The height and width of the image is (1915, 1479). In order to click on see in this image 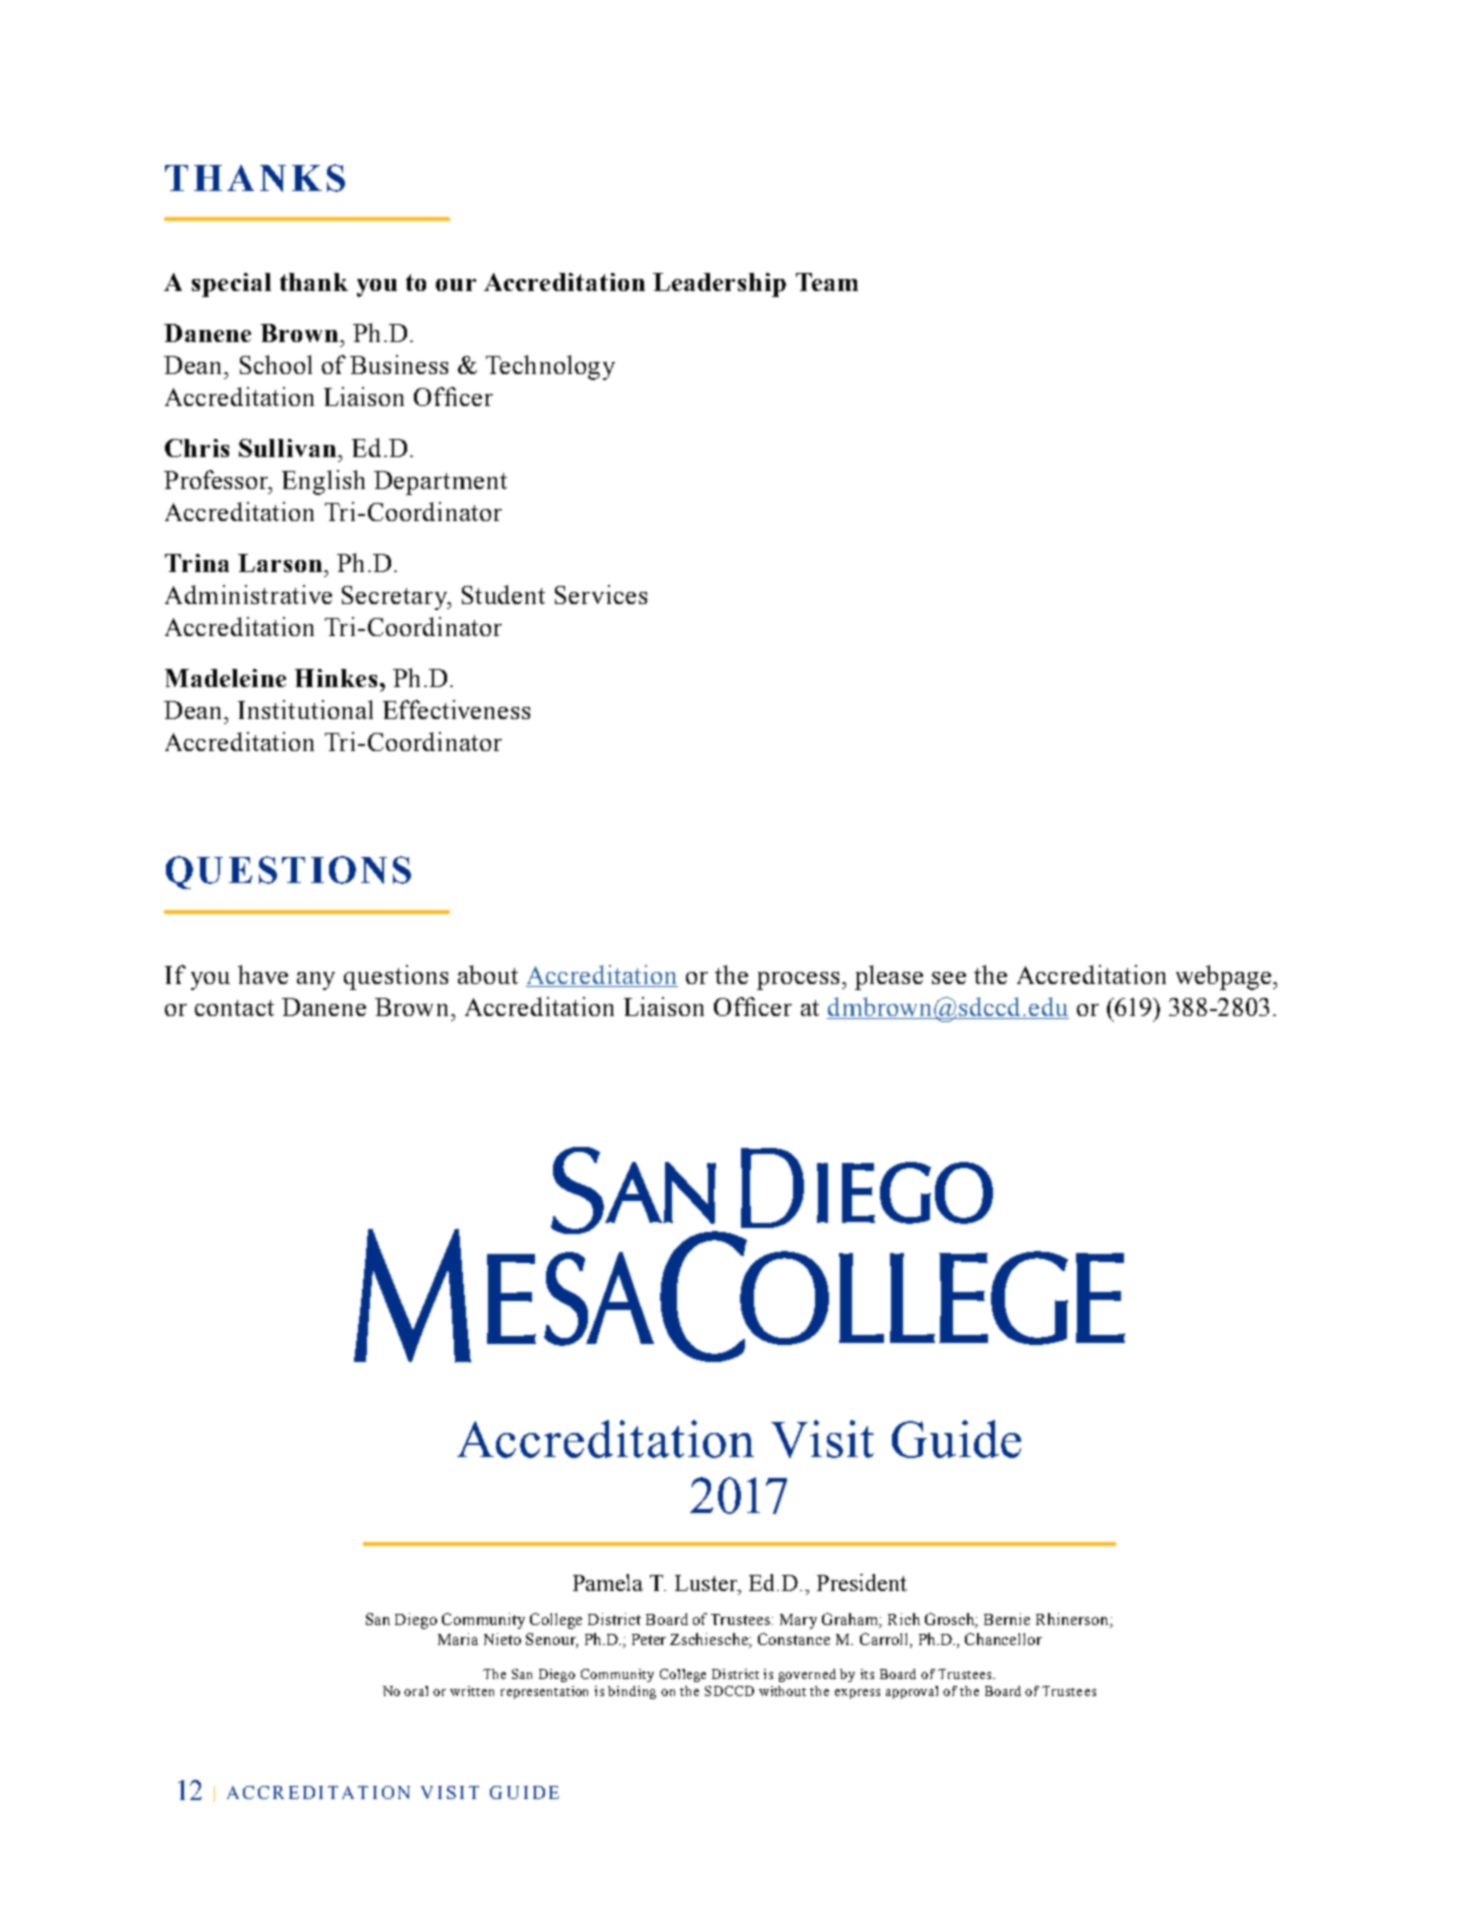, I will do `click(949, 978)`.
